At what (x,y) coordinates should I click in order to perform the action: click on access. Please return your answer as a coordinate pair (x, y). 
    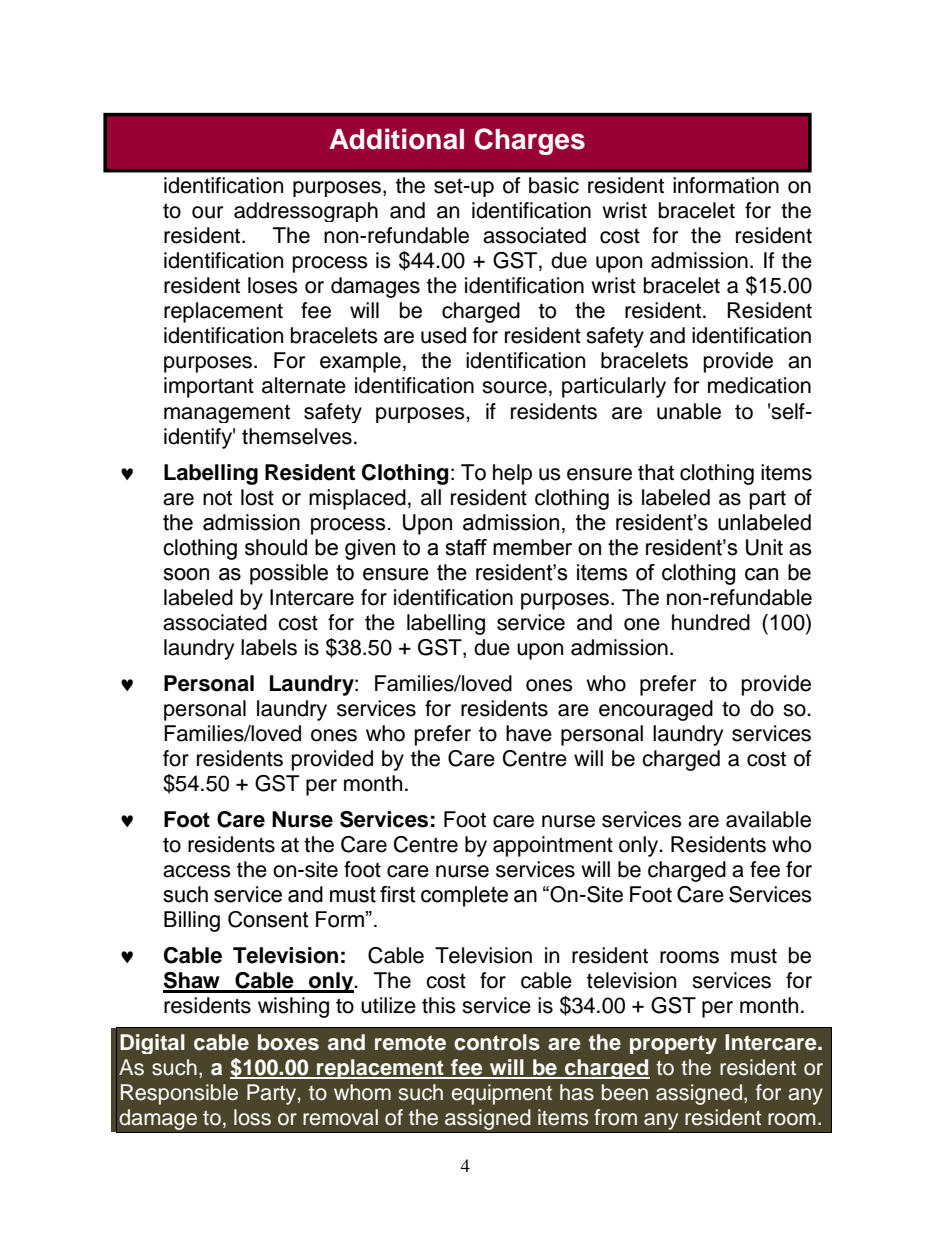
    Looking at the image, I should click on (197, 871).
